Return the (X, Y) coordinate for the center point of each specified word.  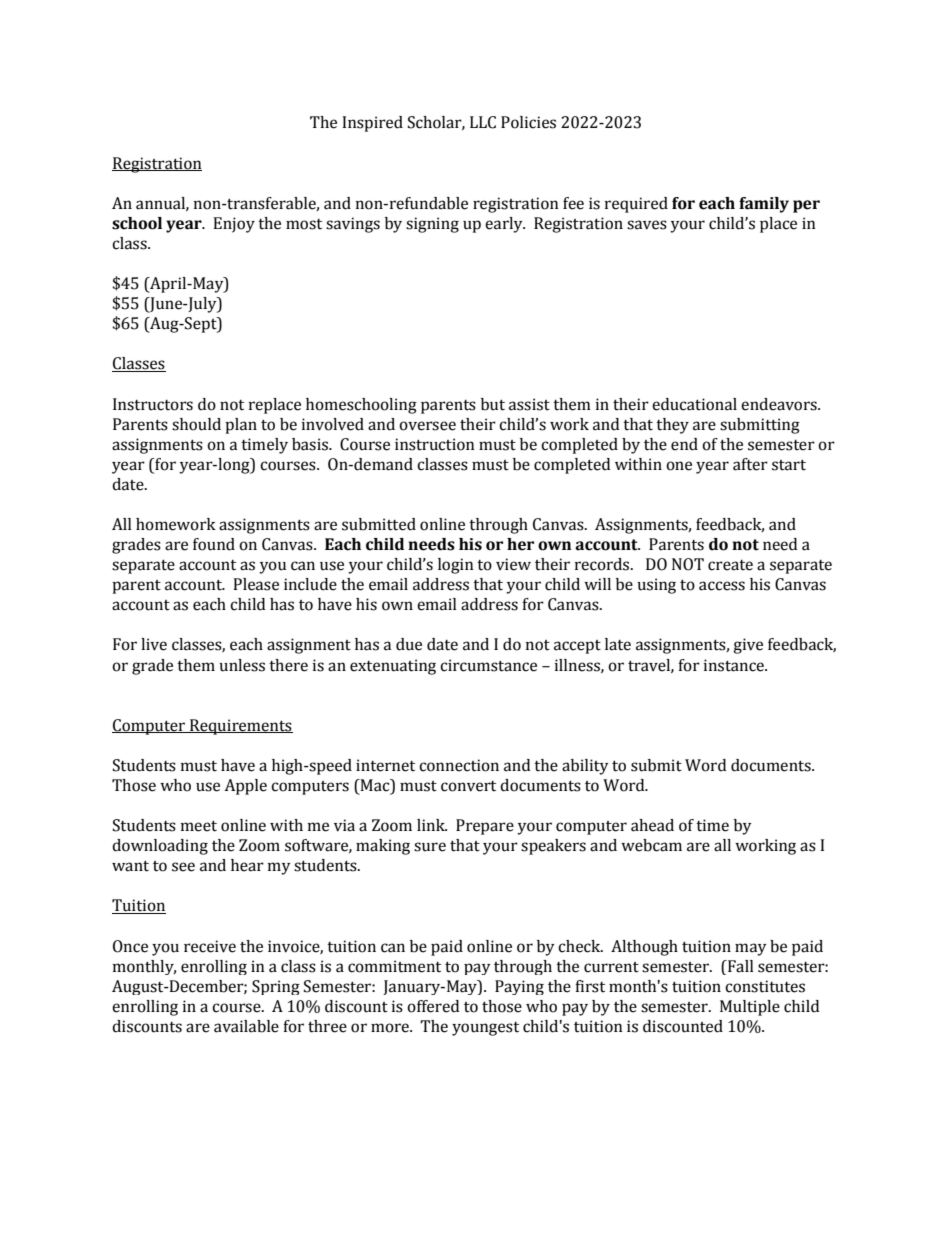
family (764, 205)
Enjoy (234, 225)
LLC (483, 122)
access (722, 586)
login (456, 566)
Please (256, 584)
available (246, 1026)
